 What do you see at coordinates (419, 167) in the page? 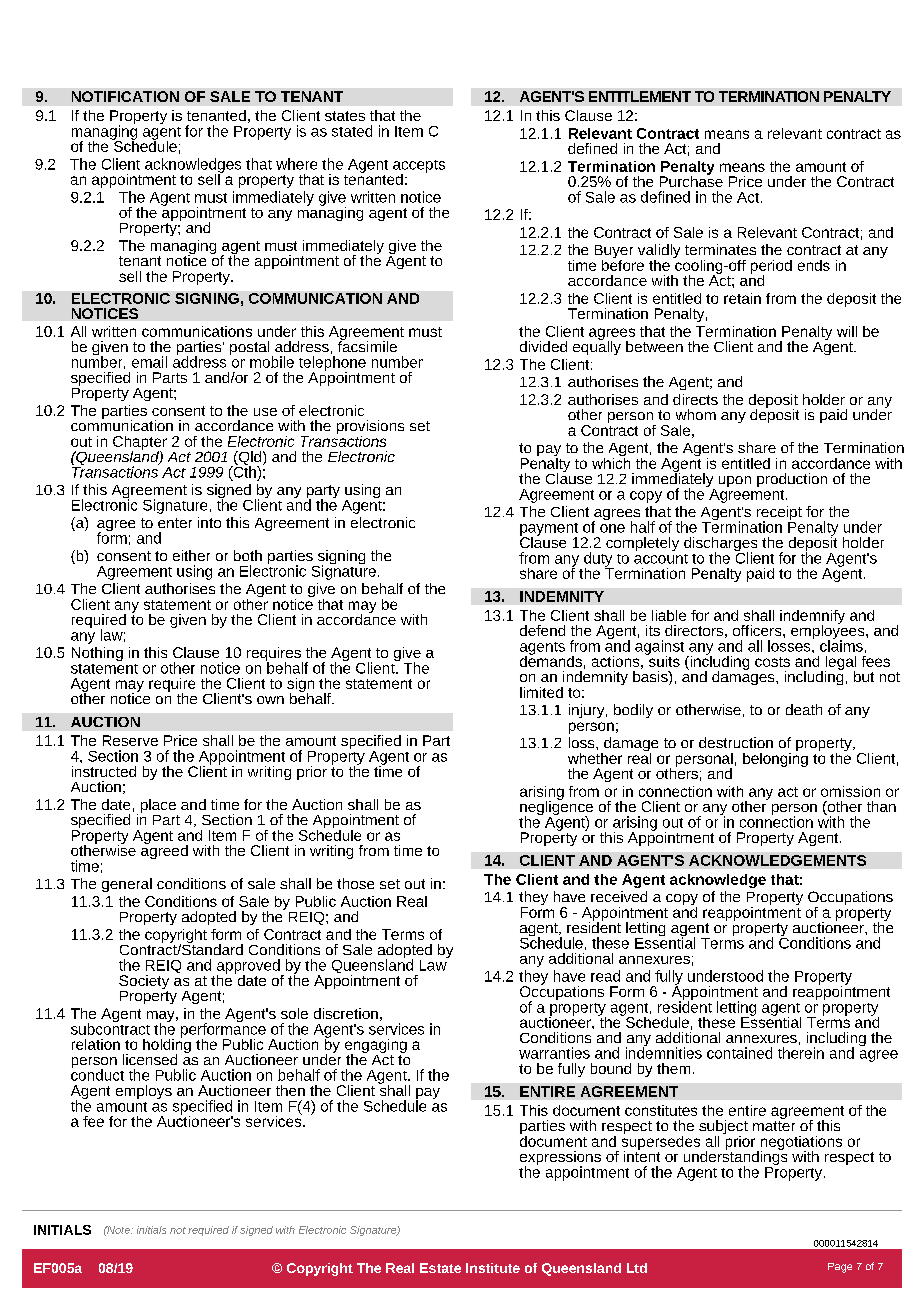
I see `accepts` at bounding box center [419, 167].
